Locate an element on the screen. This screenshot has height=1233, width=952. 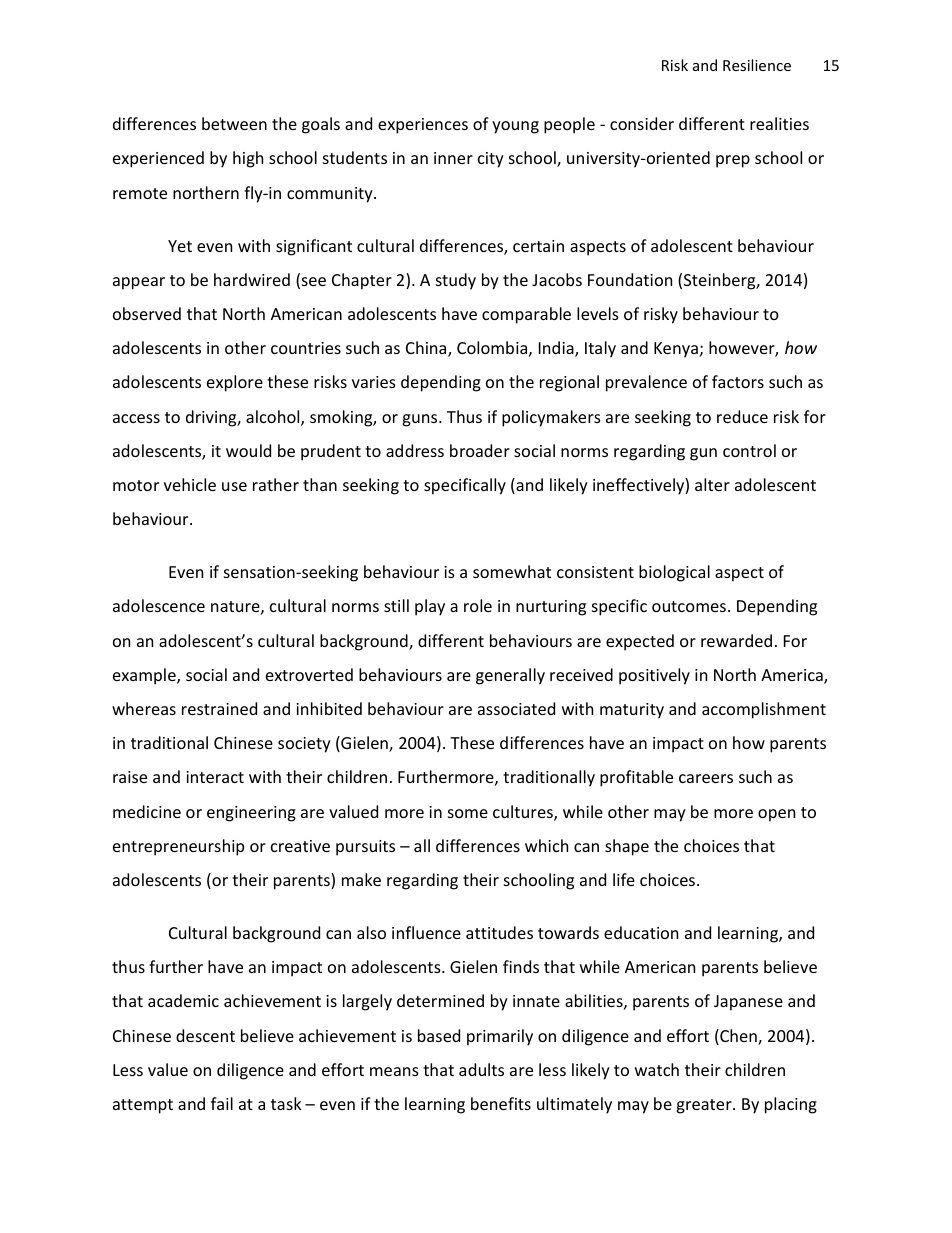
Kenya is located at coordinates (676, 350).
